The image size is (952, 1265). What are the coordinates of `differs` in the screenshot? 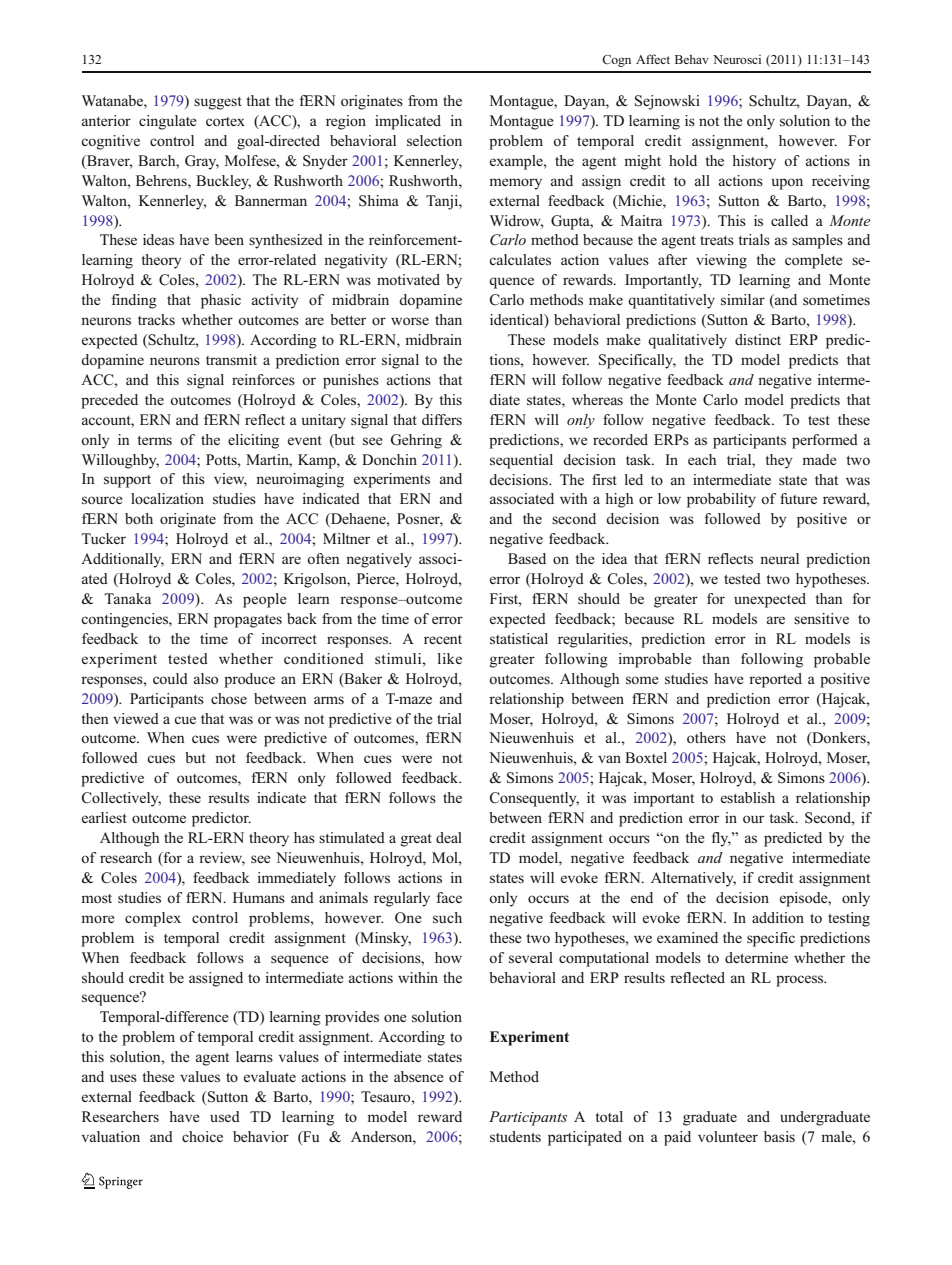 It's located at (442, 419).
